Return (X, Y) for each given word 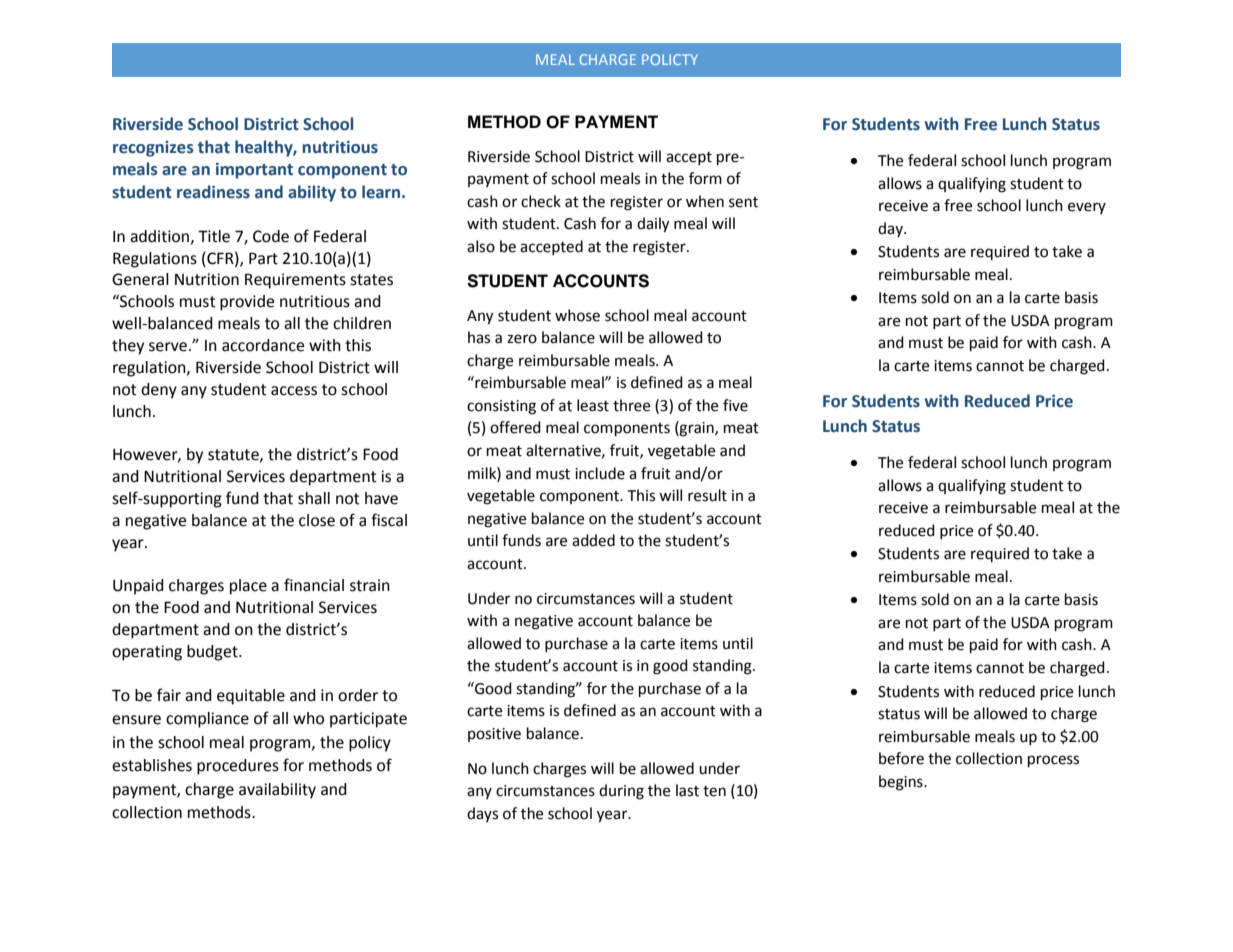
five (735, 405)
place (248, 587)
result (707, 495)
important (254, 171)
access (294, 391)
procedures (238, 767)
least (593, 405)
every (1087, 208)
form (705, 178)
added (593, 540)
